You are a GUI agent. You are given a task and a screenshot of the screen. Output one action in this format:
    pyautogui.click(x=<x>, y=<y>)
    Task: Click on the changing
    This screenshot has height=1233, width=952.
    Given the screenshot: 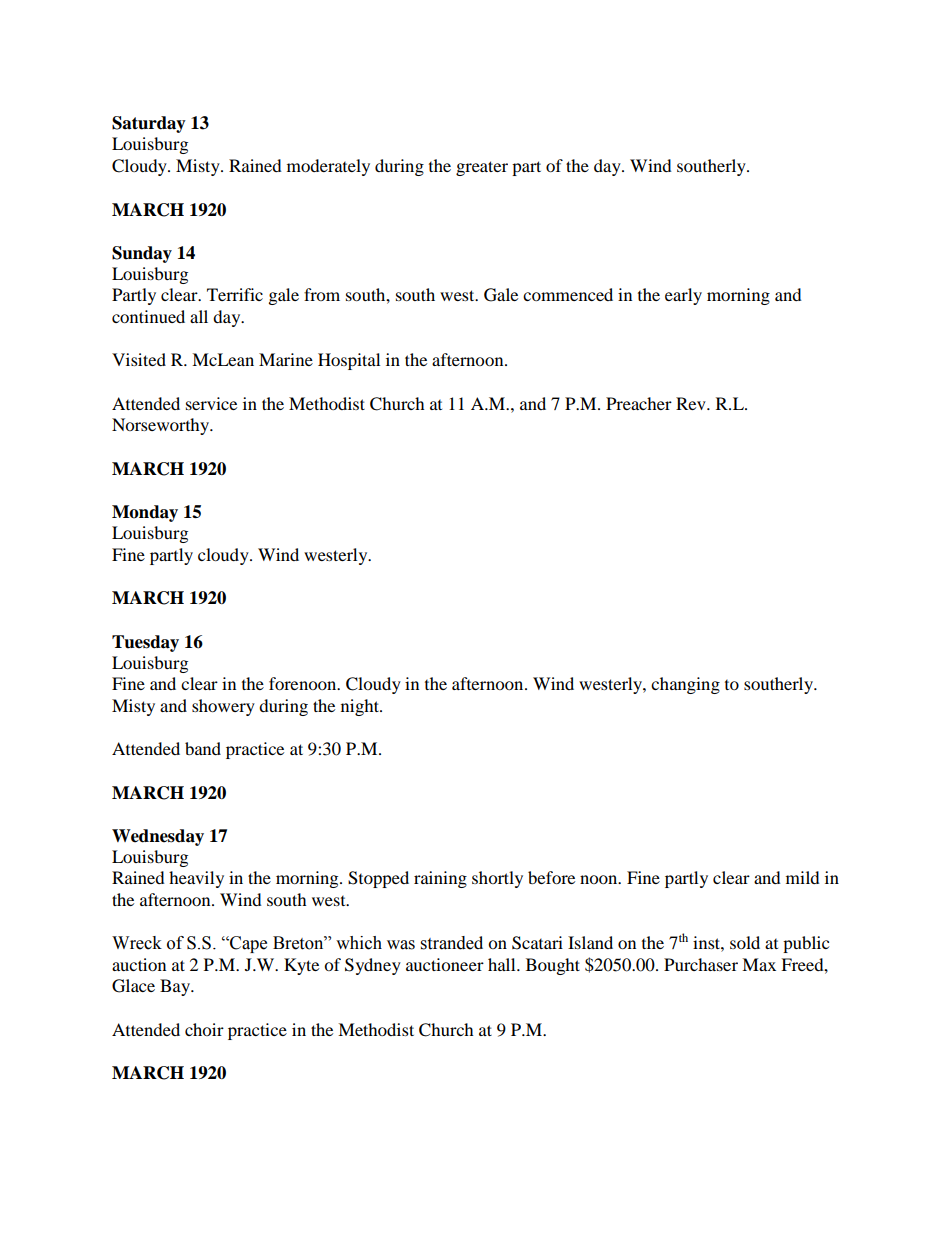 What is the action you would take?
    pyautogui.click(x=685, y=685)
